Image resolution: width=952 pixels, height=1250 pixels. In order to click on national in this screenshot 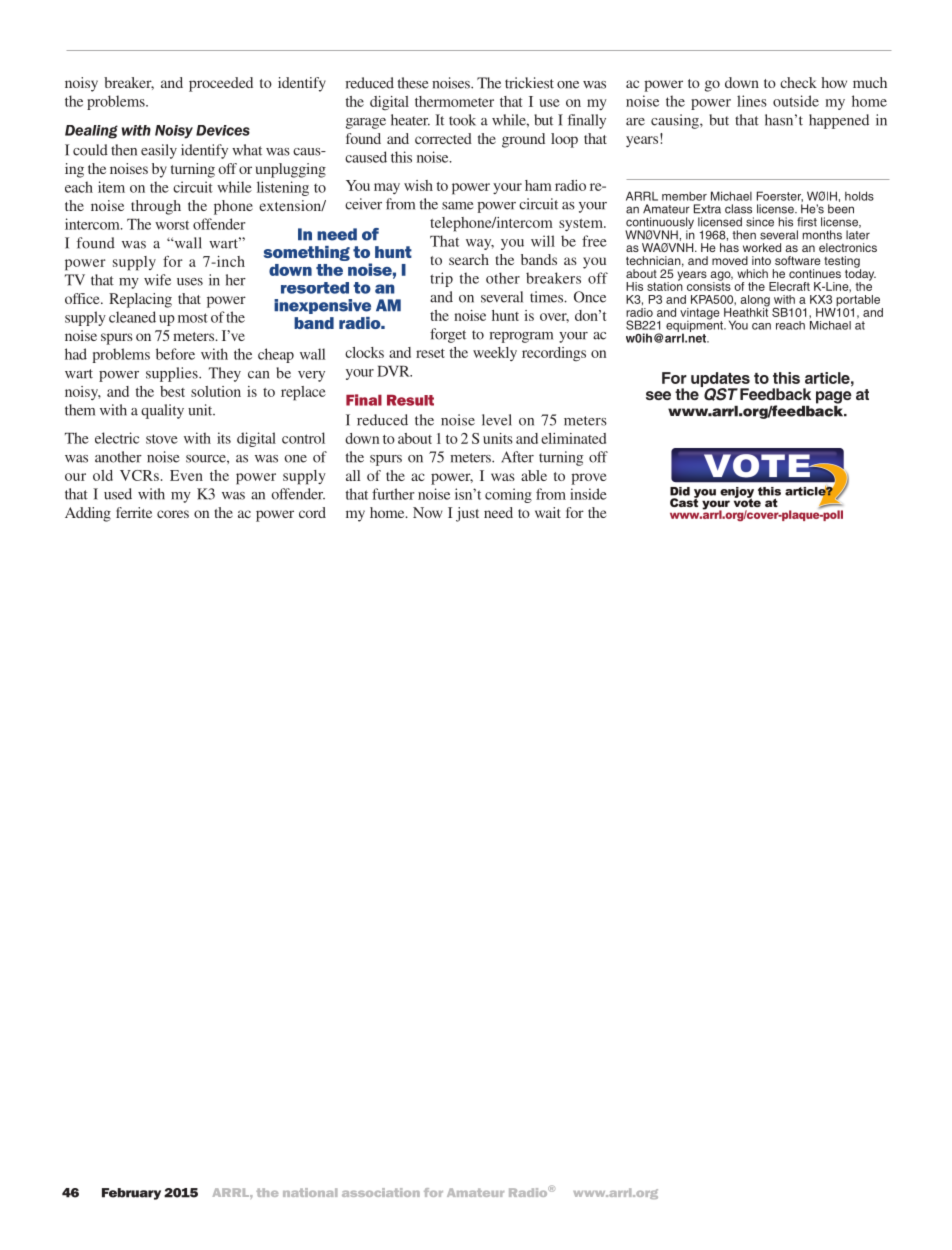, I will do `click(310, 1192)`.
